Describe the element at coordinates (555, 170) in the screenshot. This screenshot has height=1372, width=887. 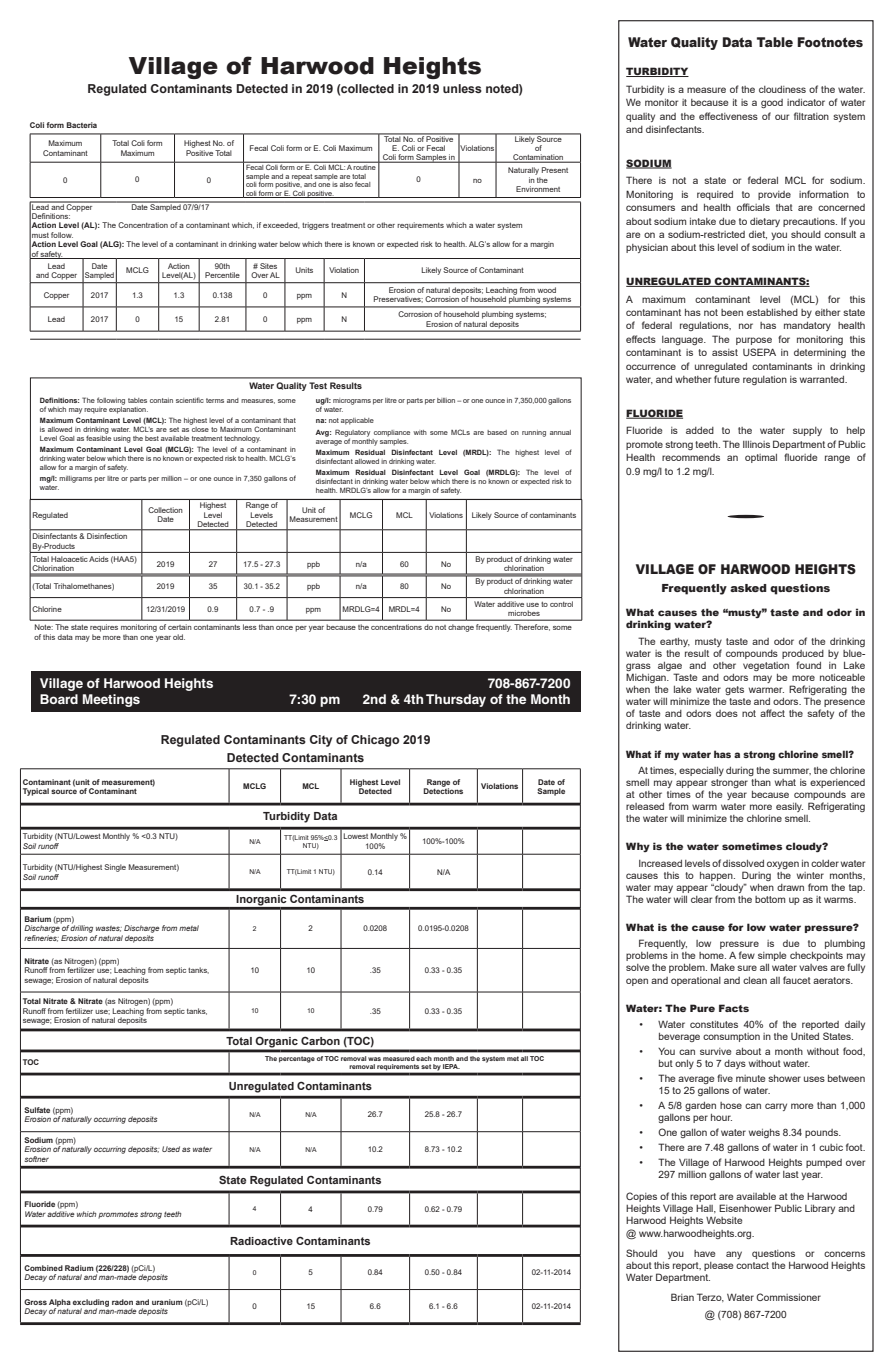
I see `Present` at that location.
